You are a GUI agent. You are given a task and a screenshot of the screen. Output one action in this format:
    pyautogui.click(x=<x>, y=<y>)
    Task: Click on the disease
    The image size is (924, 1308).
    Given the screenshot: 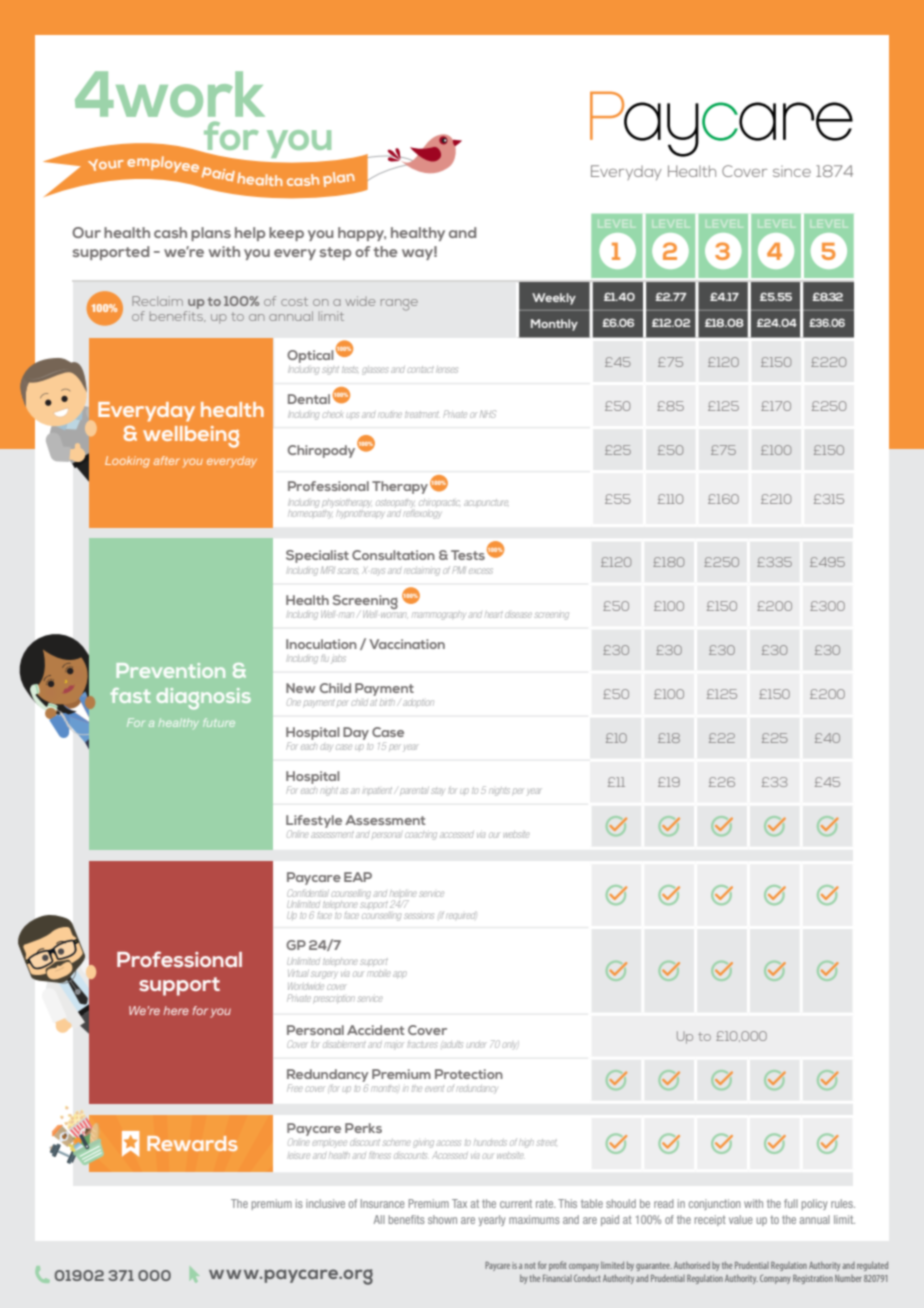 What is the action you would take?
    pyautogui.click(x=518, y=615)
